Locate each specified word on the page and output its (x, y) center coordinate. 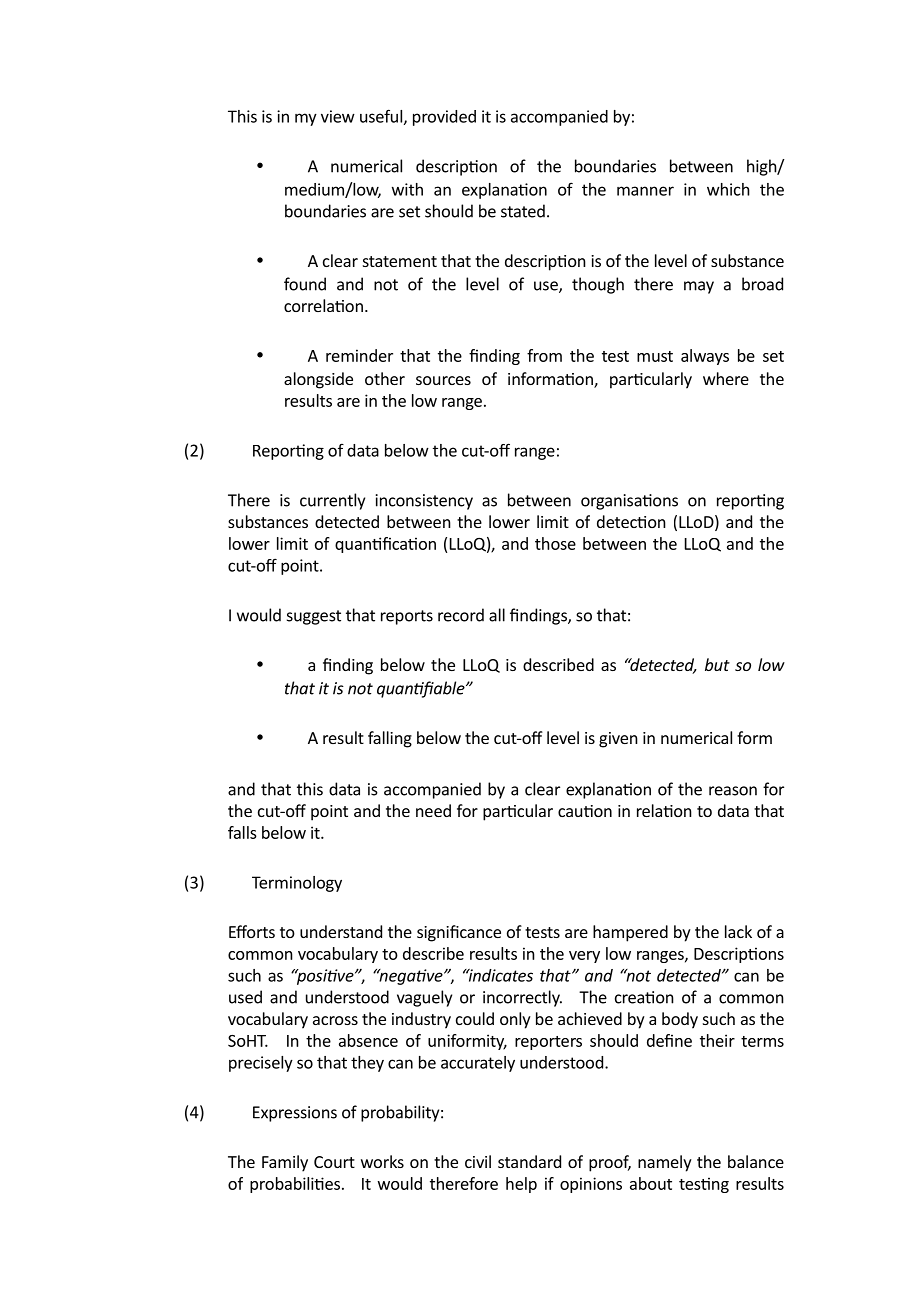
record (461, 615)
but (717, 664)
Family (285, 1163)
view (338, 116)
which (728, 189)
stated (523, 211)
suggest (314, 617)
